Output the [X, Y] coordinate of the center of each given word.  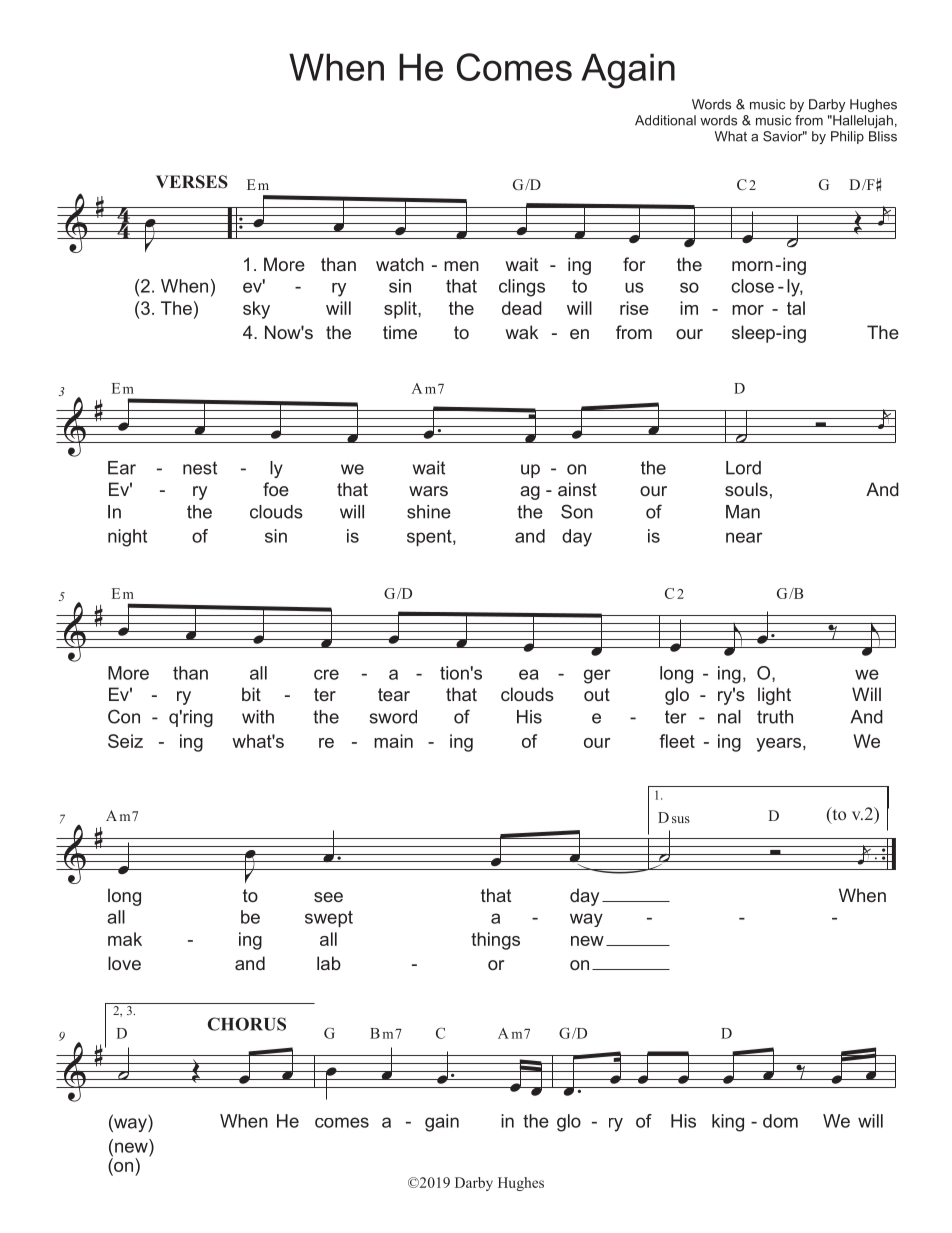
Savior [784, 136]
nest [200, 468]
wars [428, 491]
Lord [743, 468]
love [124, 963]
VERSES [192, 182]
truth [775, 717]
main [393, 741]
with [258, 717]
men [461, 266]
